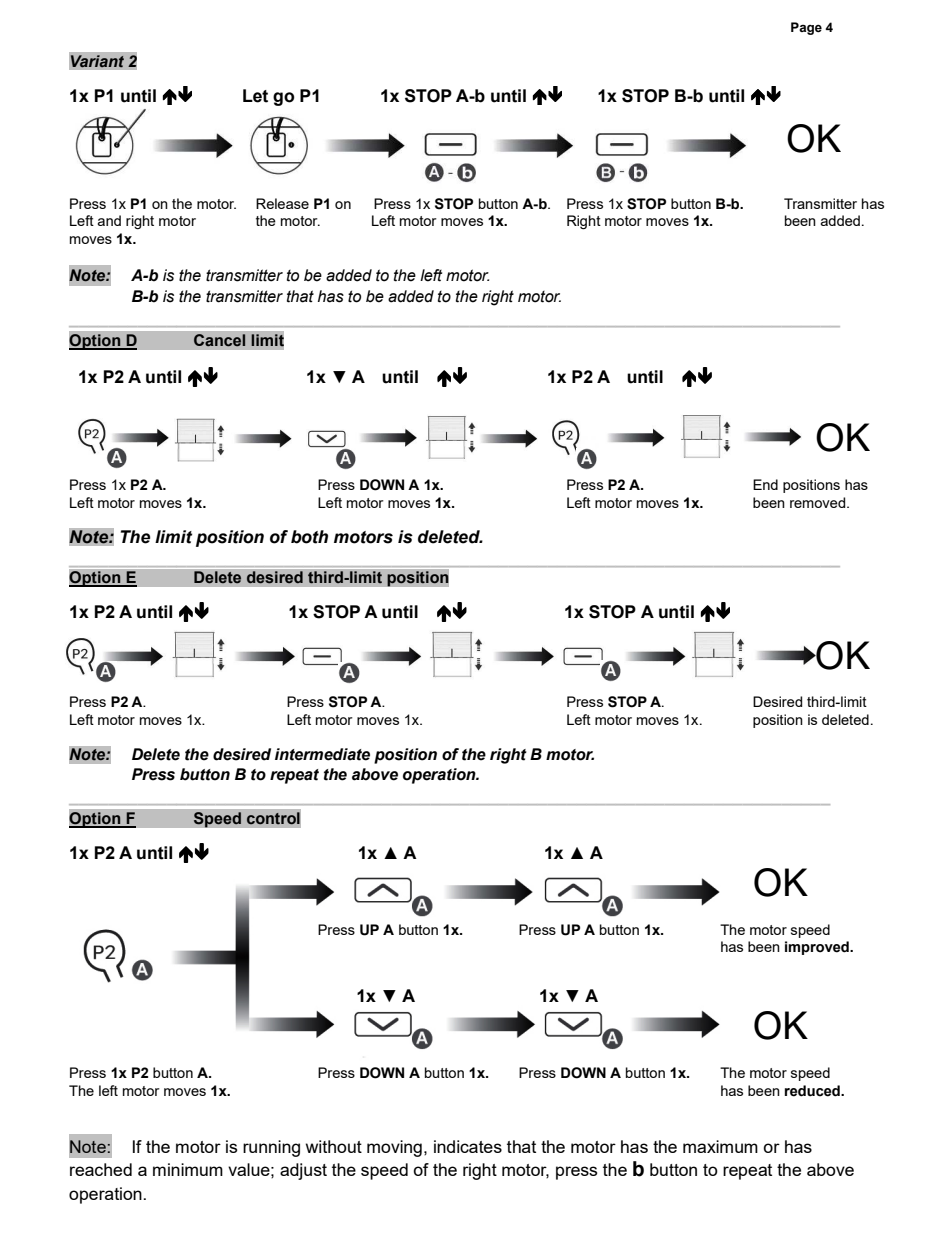 Image resolution: width=952 pixels, height=1233 pixels. I want to click on Cancel, so click(219, 340).
